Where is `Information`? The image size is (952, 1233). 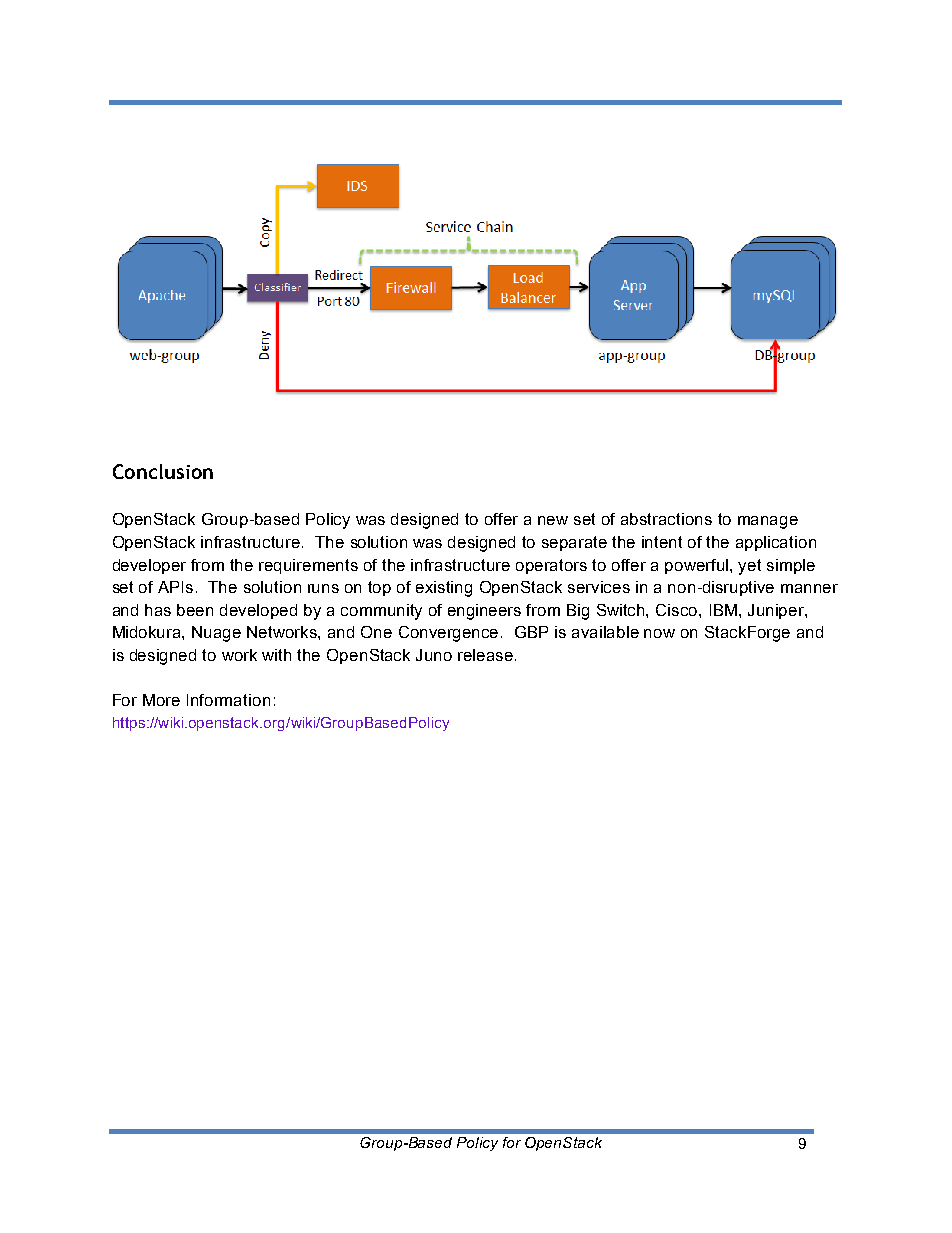
Information is located at coordinates (228, 700).
